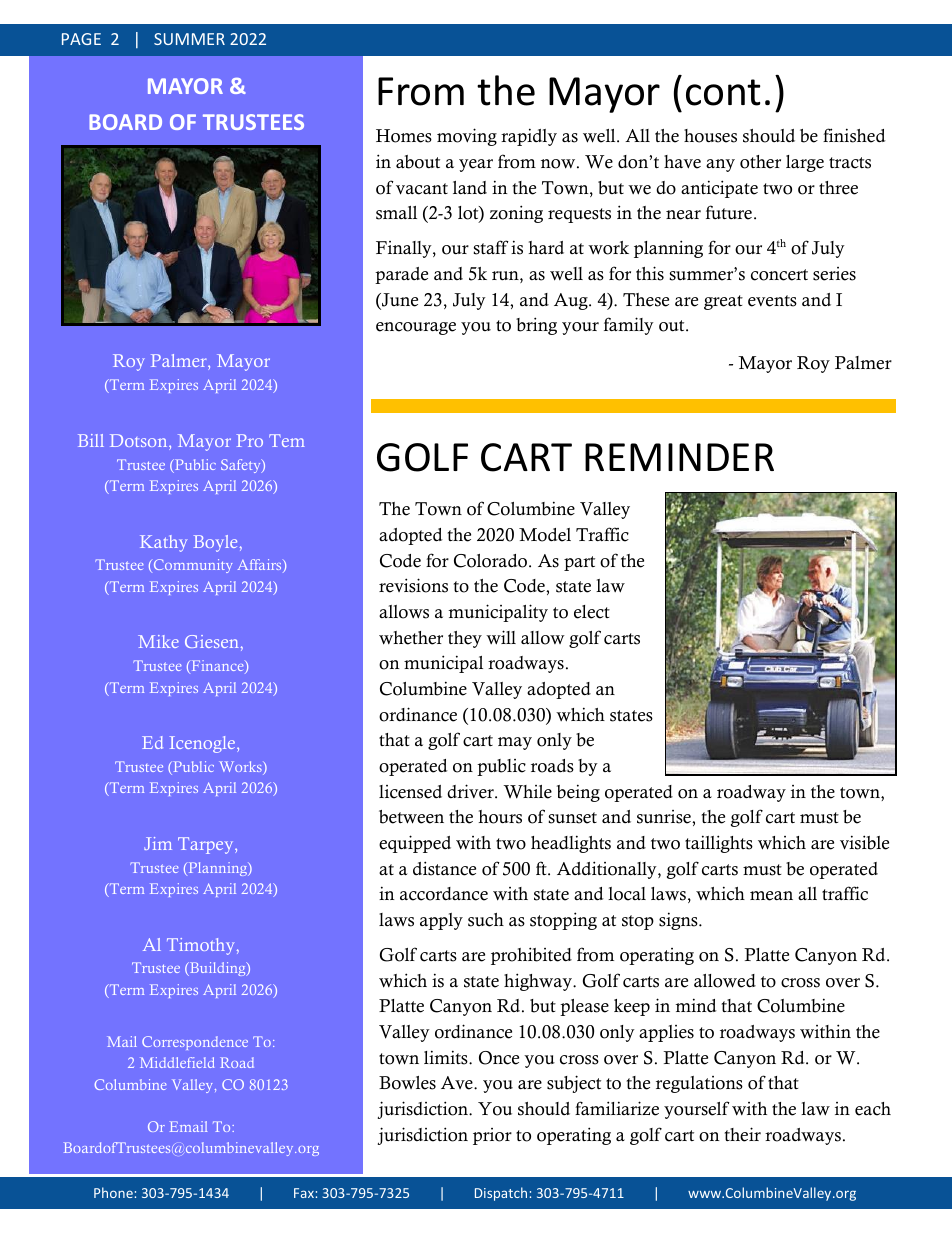 This image has height=1233, width=952. I want to click on their, so click(742, 1134).
